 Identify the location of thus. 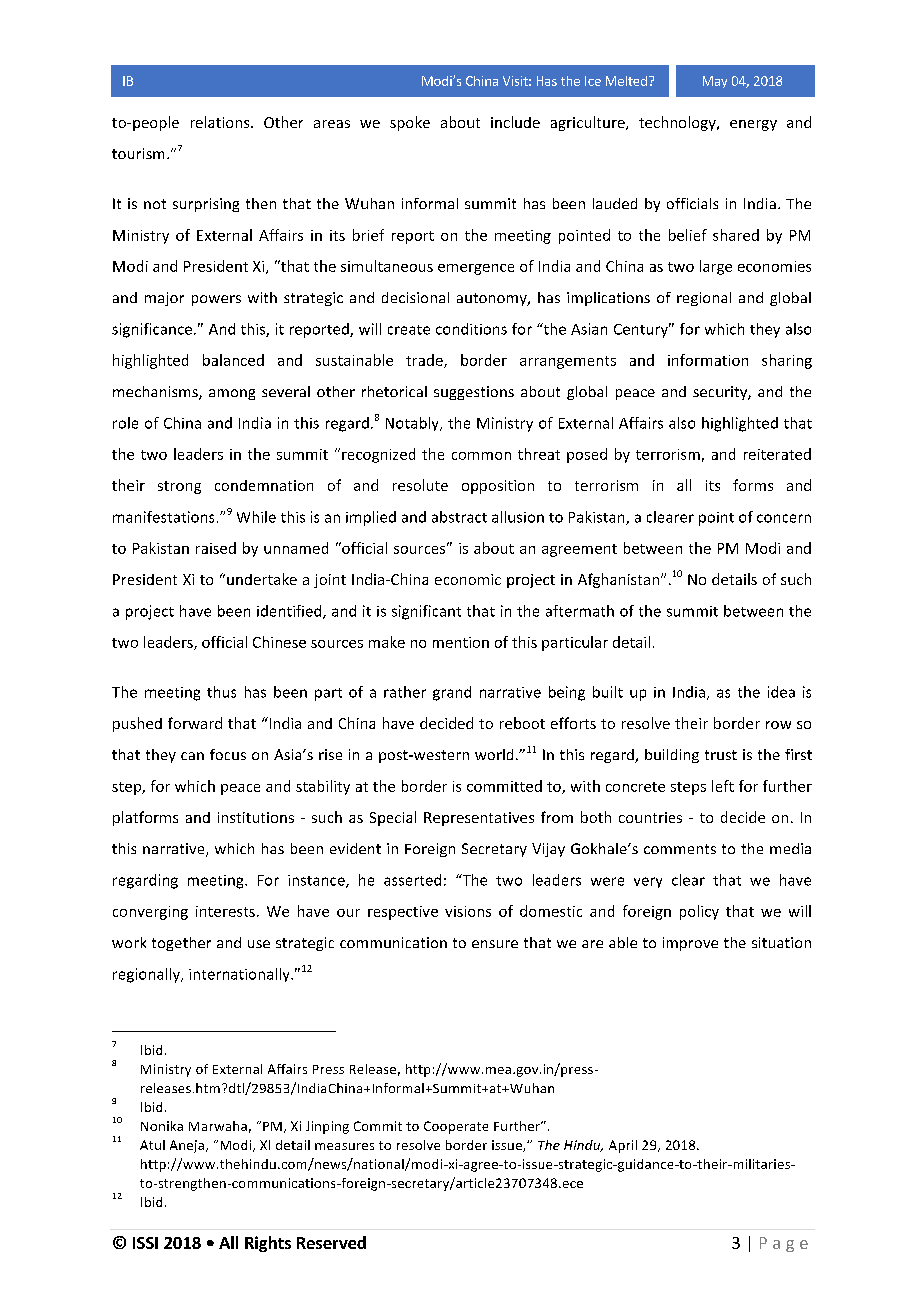
(221, 692).
